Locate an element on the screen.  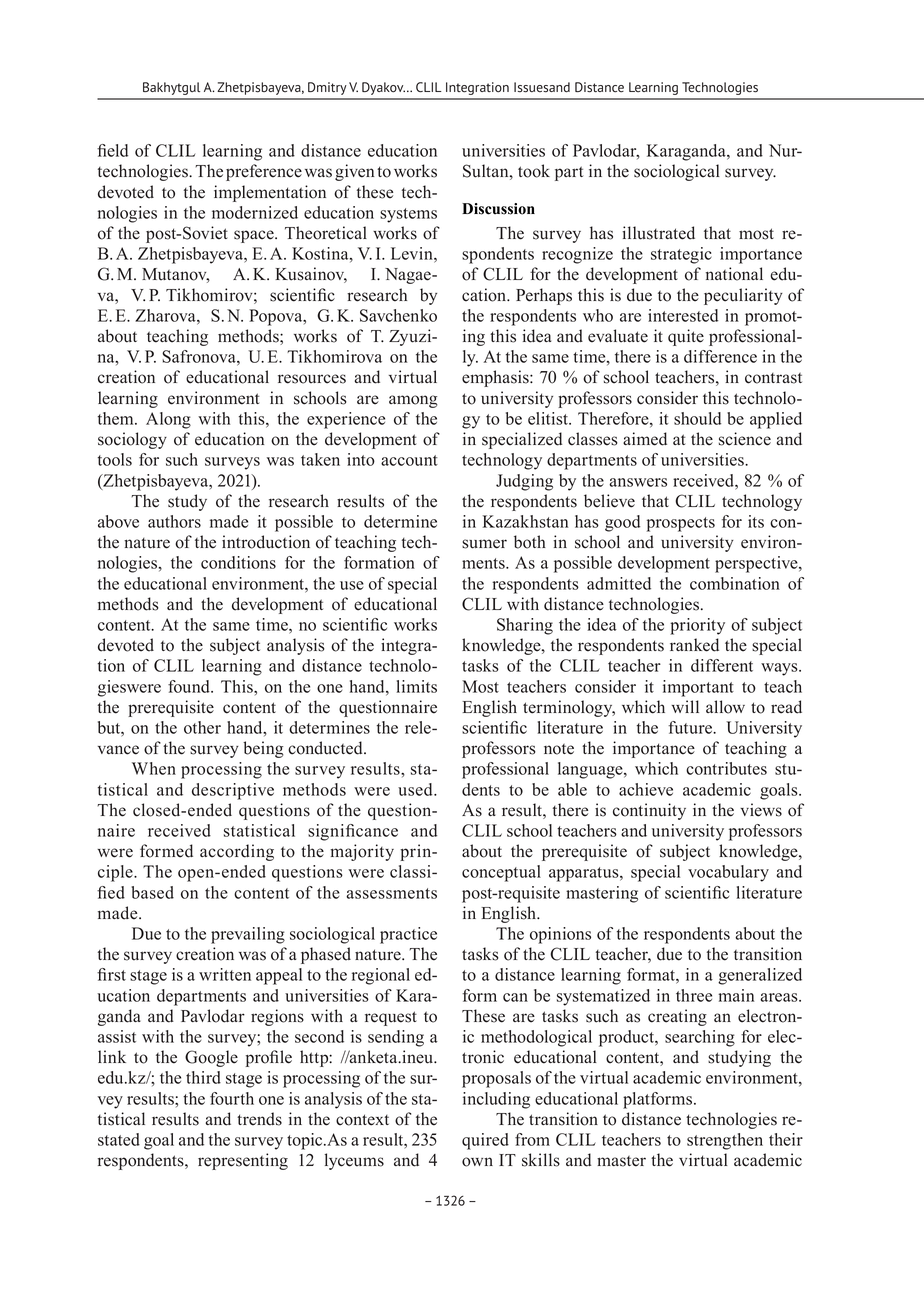
field is located at coordinates (112, 150).
